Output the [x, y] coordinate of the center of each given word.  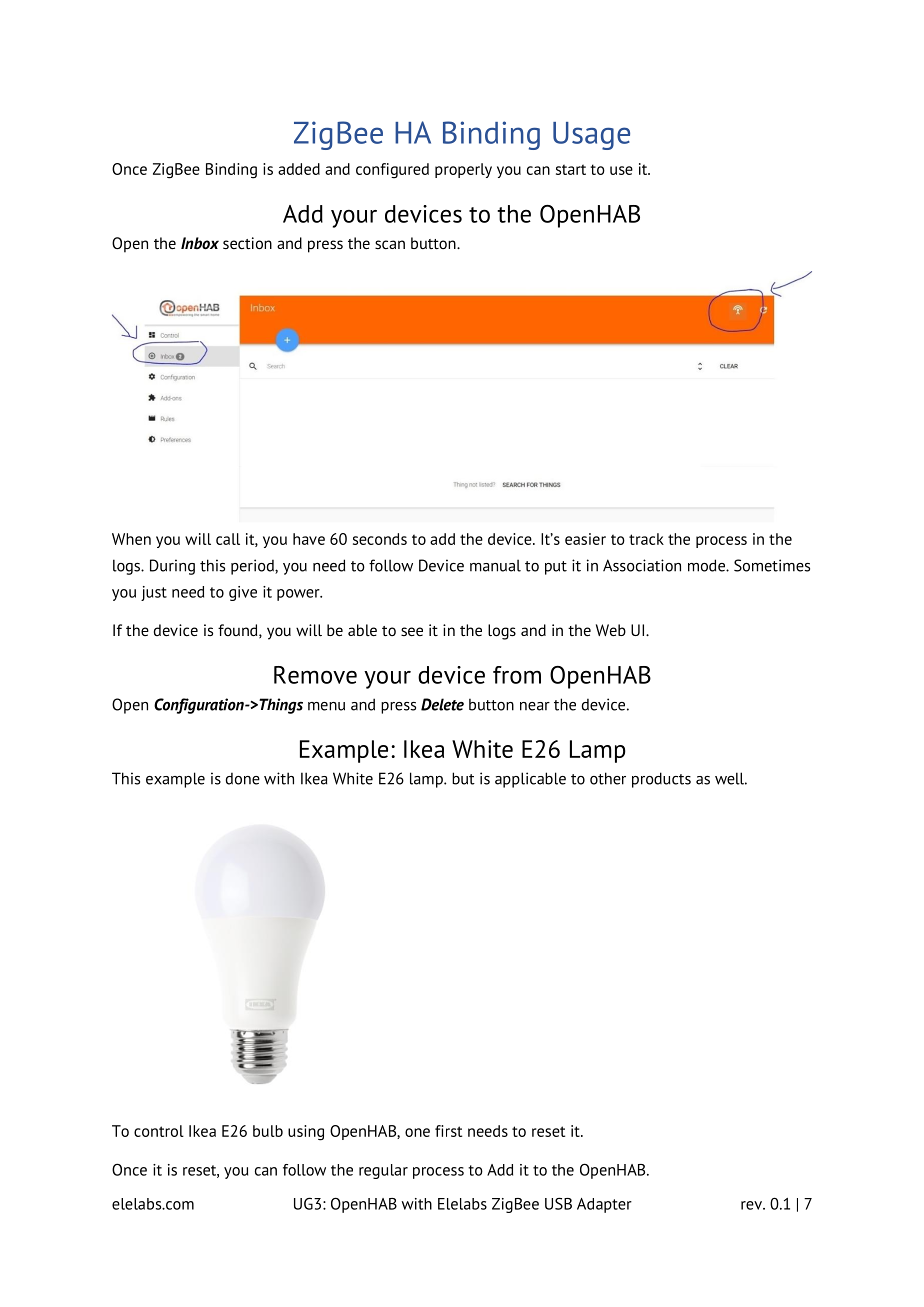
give [243, 593]
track [646, 539]
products [661, 780]
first [448, 1131]
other [608, 778]
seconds [380, 539]
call [228, 539]
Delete [442, 704]
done [243, 778]
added [299, 169]
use [621, 170]
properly [463, 170]
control [159, 1131]
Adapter [604, 1205]
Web [611, 630]
